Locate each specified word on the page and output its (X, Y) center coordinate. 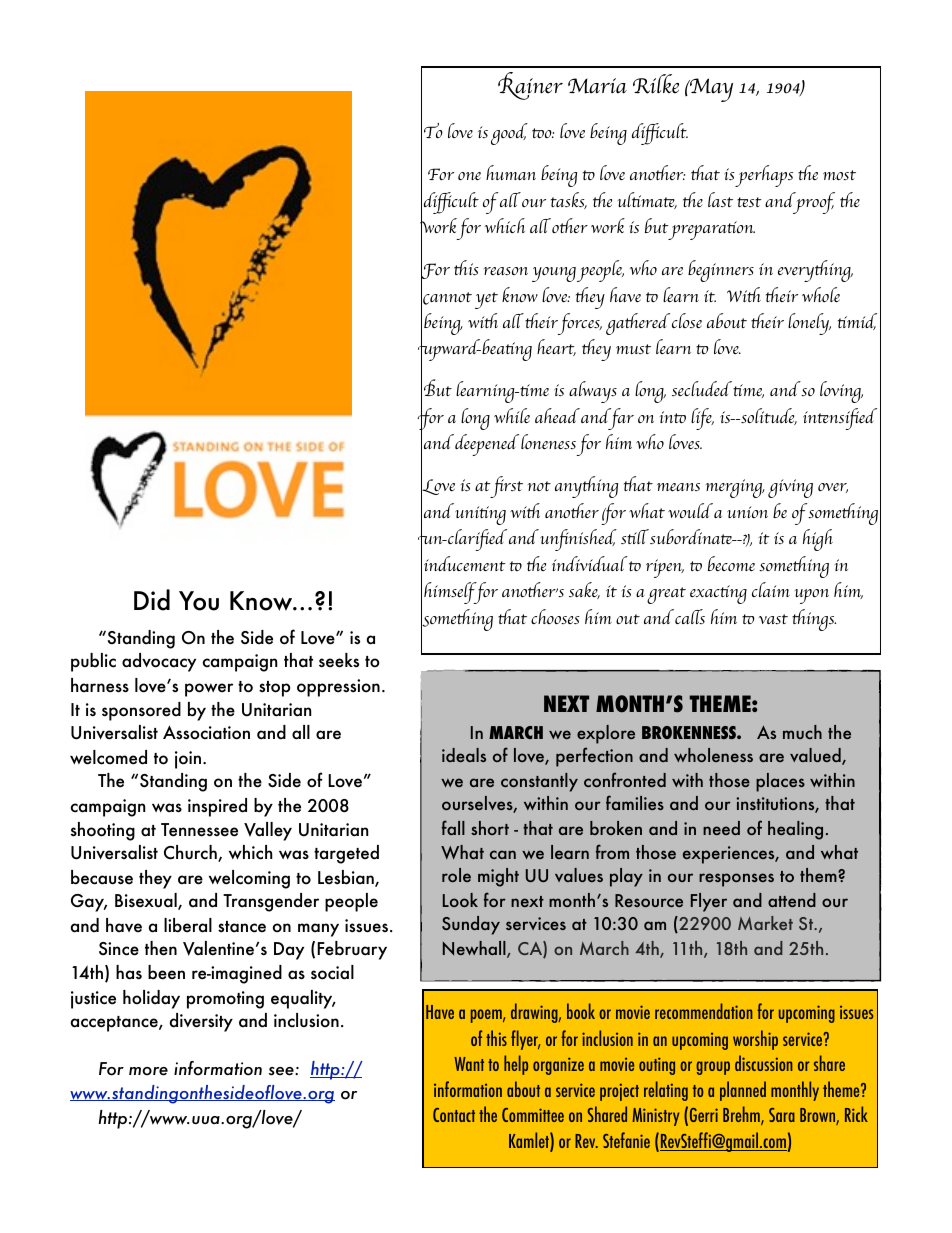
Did (152, 600)
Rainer (530, 86)
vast (773, 619)
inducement (465, 563)
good (509, 134)
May (710, 90)
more (148, 1071)
